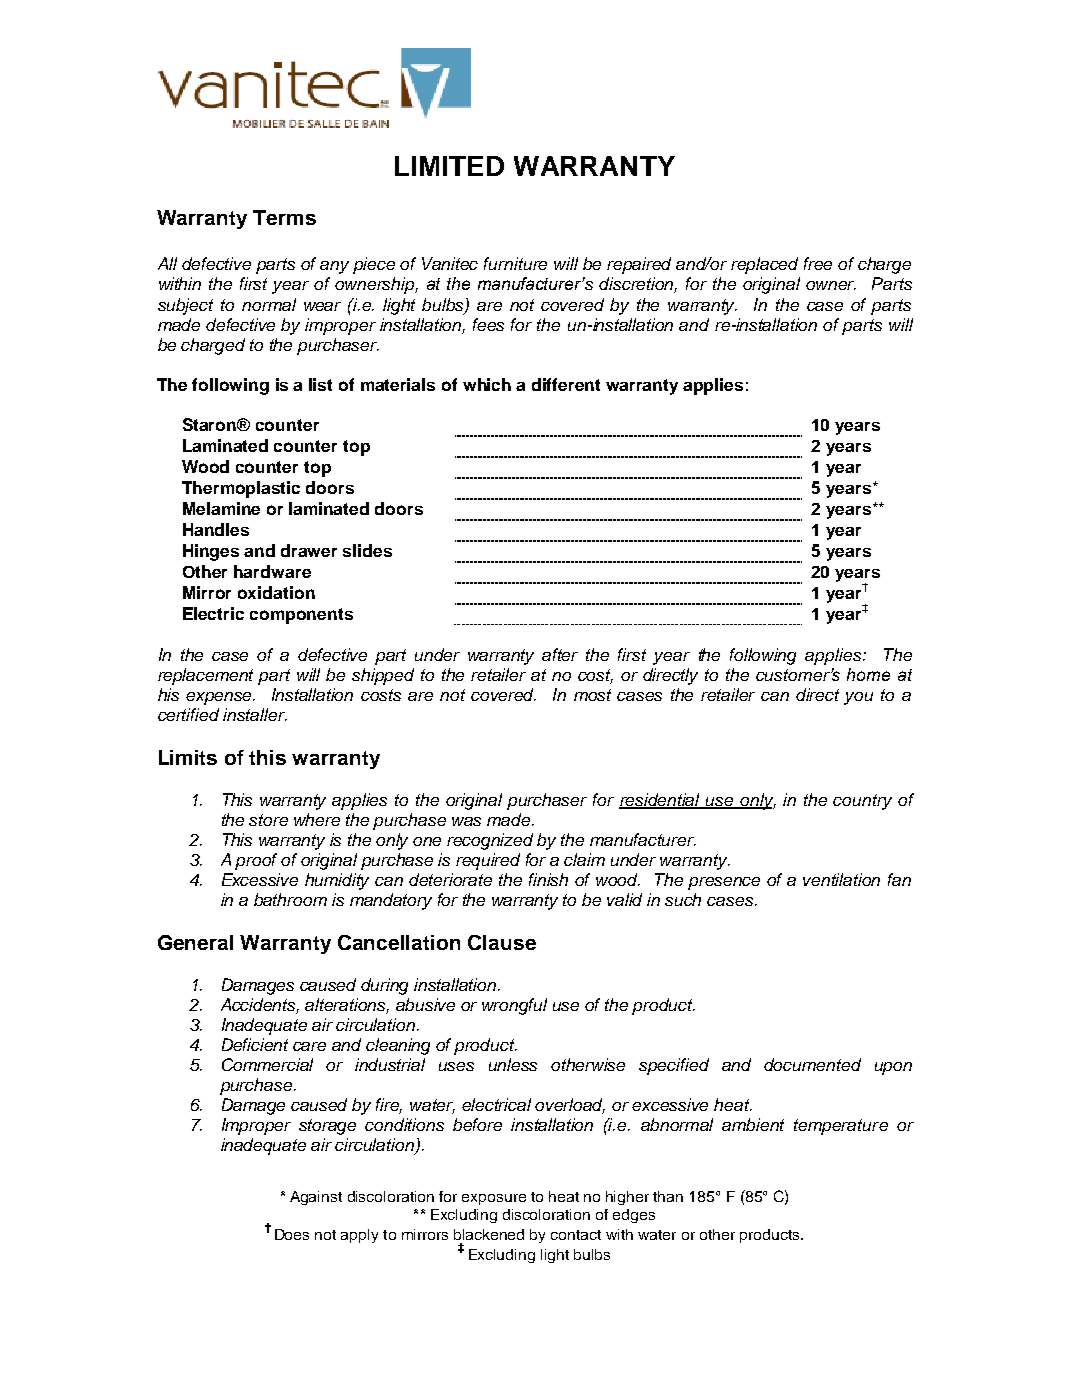  Describe the element at coordinates (309, 550) in the document. I see `drawer` at that location.
